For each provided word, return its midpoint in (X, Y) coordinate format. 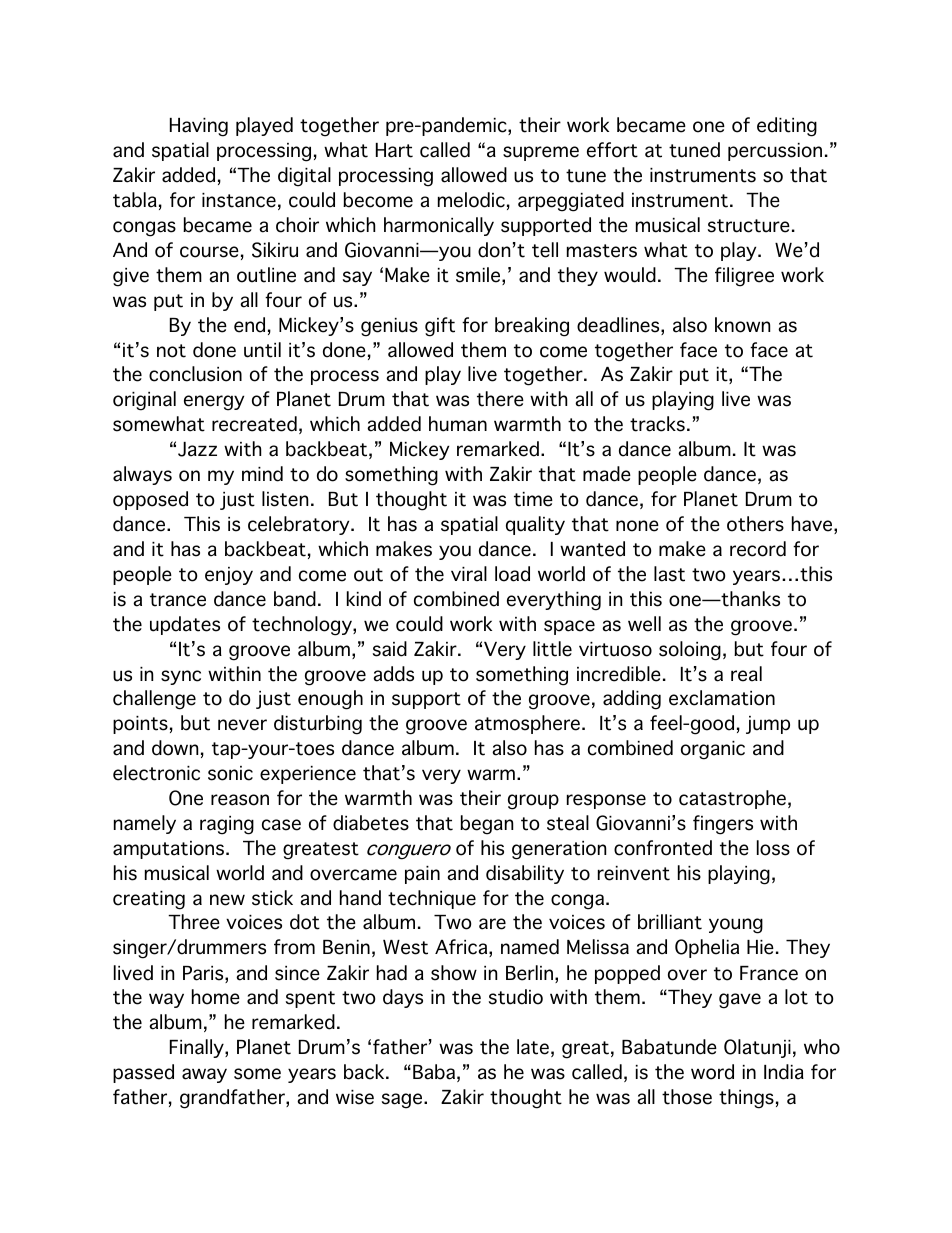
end (249, 325)
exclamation (722, 698)
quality (535, 525)
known (742, 325)
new (227, 900)
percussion (775, 152)
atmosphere (527, 724)
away (204, 1075)
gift (440, 327)
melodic (471, 200)
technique (432, 899)
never (242, 725)
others (755, 524)
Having (199, 127)
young (736, 926)
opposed (150, 500)
